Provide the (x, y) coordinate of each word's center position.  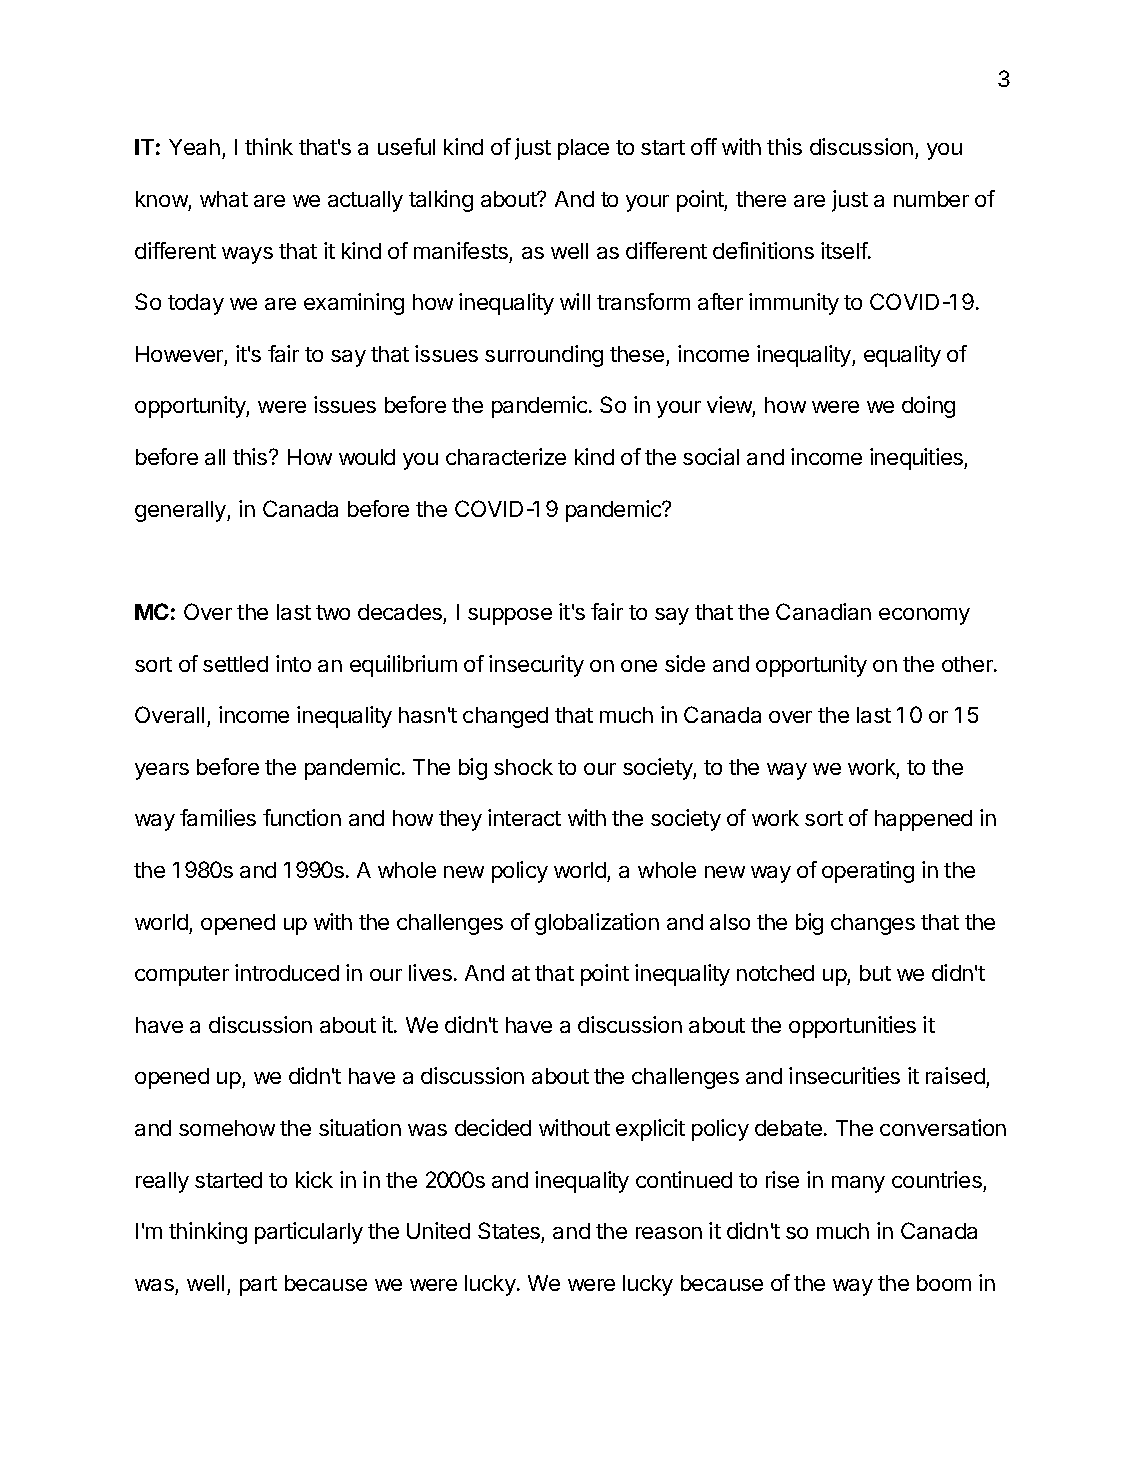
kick (314, 1179)
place (583, 149)
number (931, 199)
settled (235, 664)
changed (505, 717)
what (224, 199)
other (968, 664)
